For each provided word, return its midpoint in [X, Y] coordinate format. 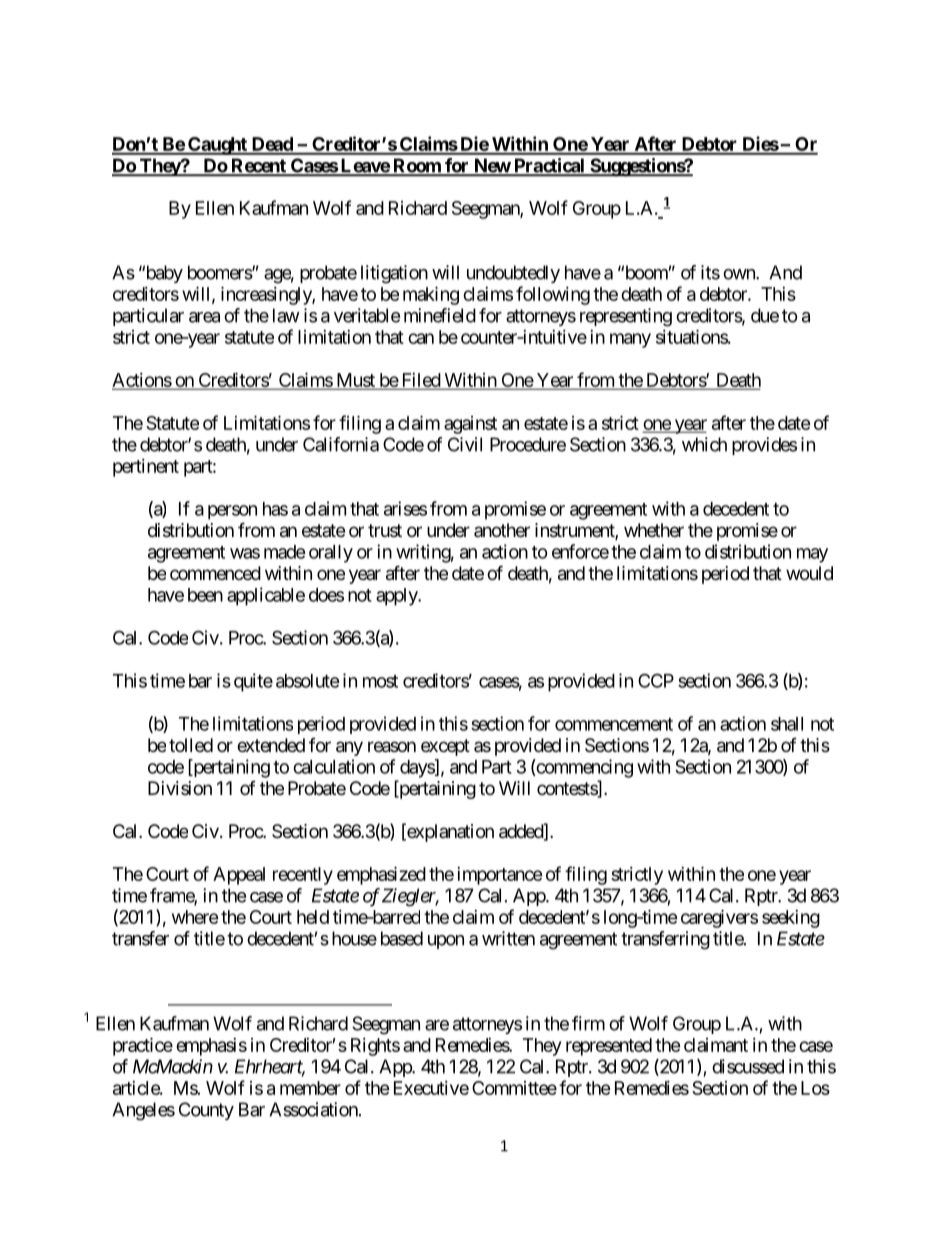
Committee [514, 1088]
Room [417, 166]
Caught [217, 146]
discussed [748, 1066]
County [206, 1111]
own [740, 274]
